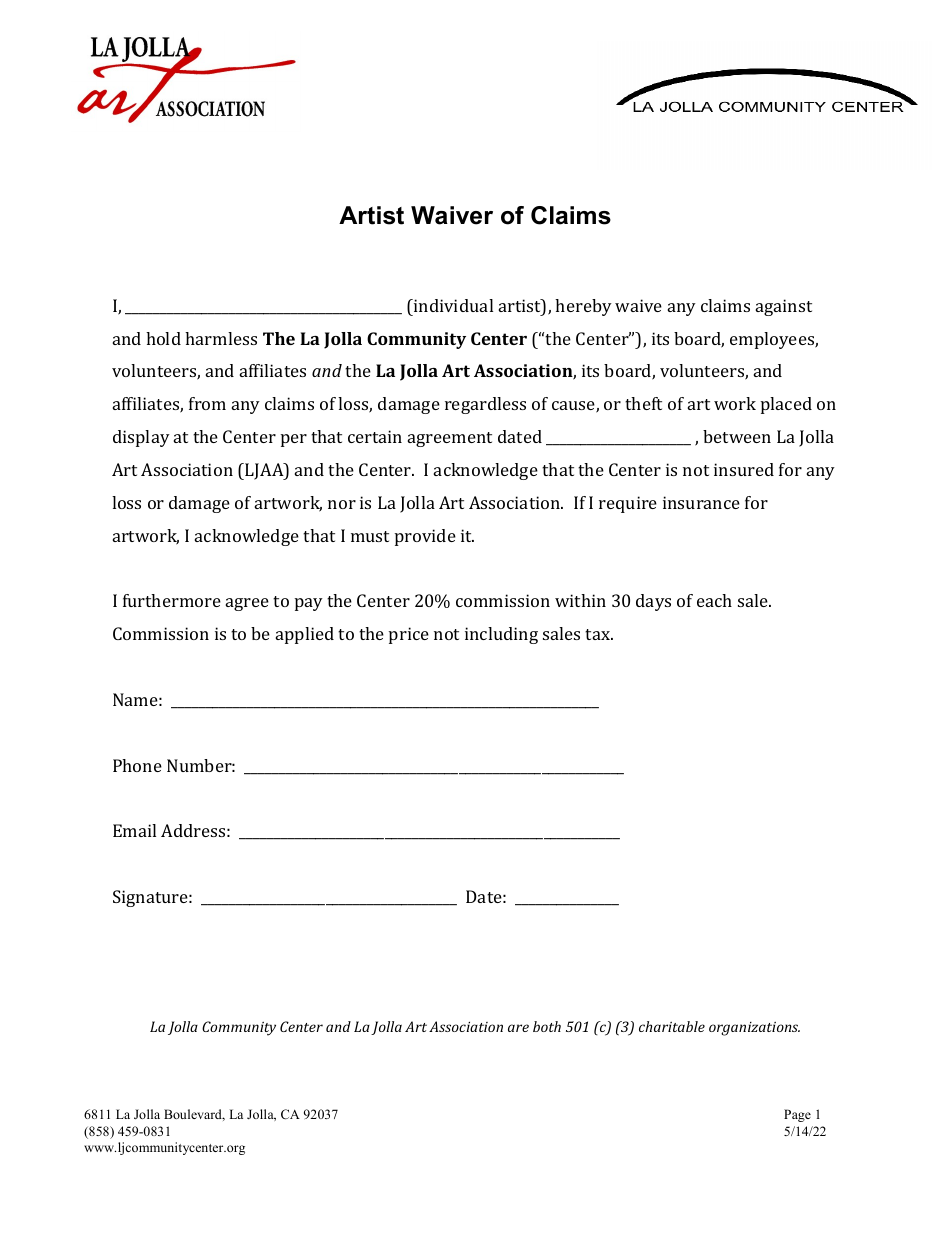  Describe the element at coordinates (797, 1115) in the screenshot. I see `Page` at that location.
